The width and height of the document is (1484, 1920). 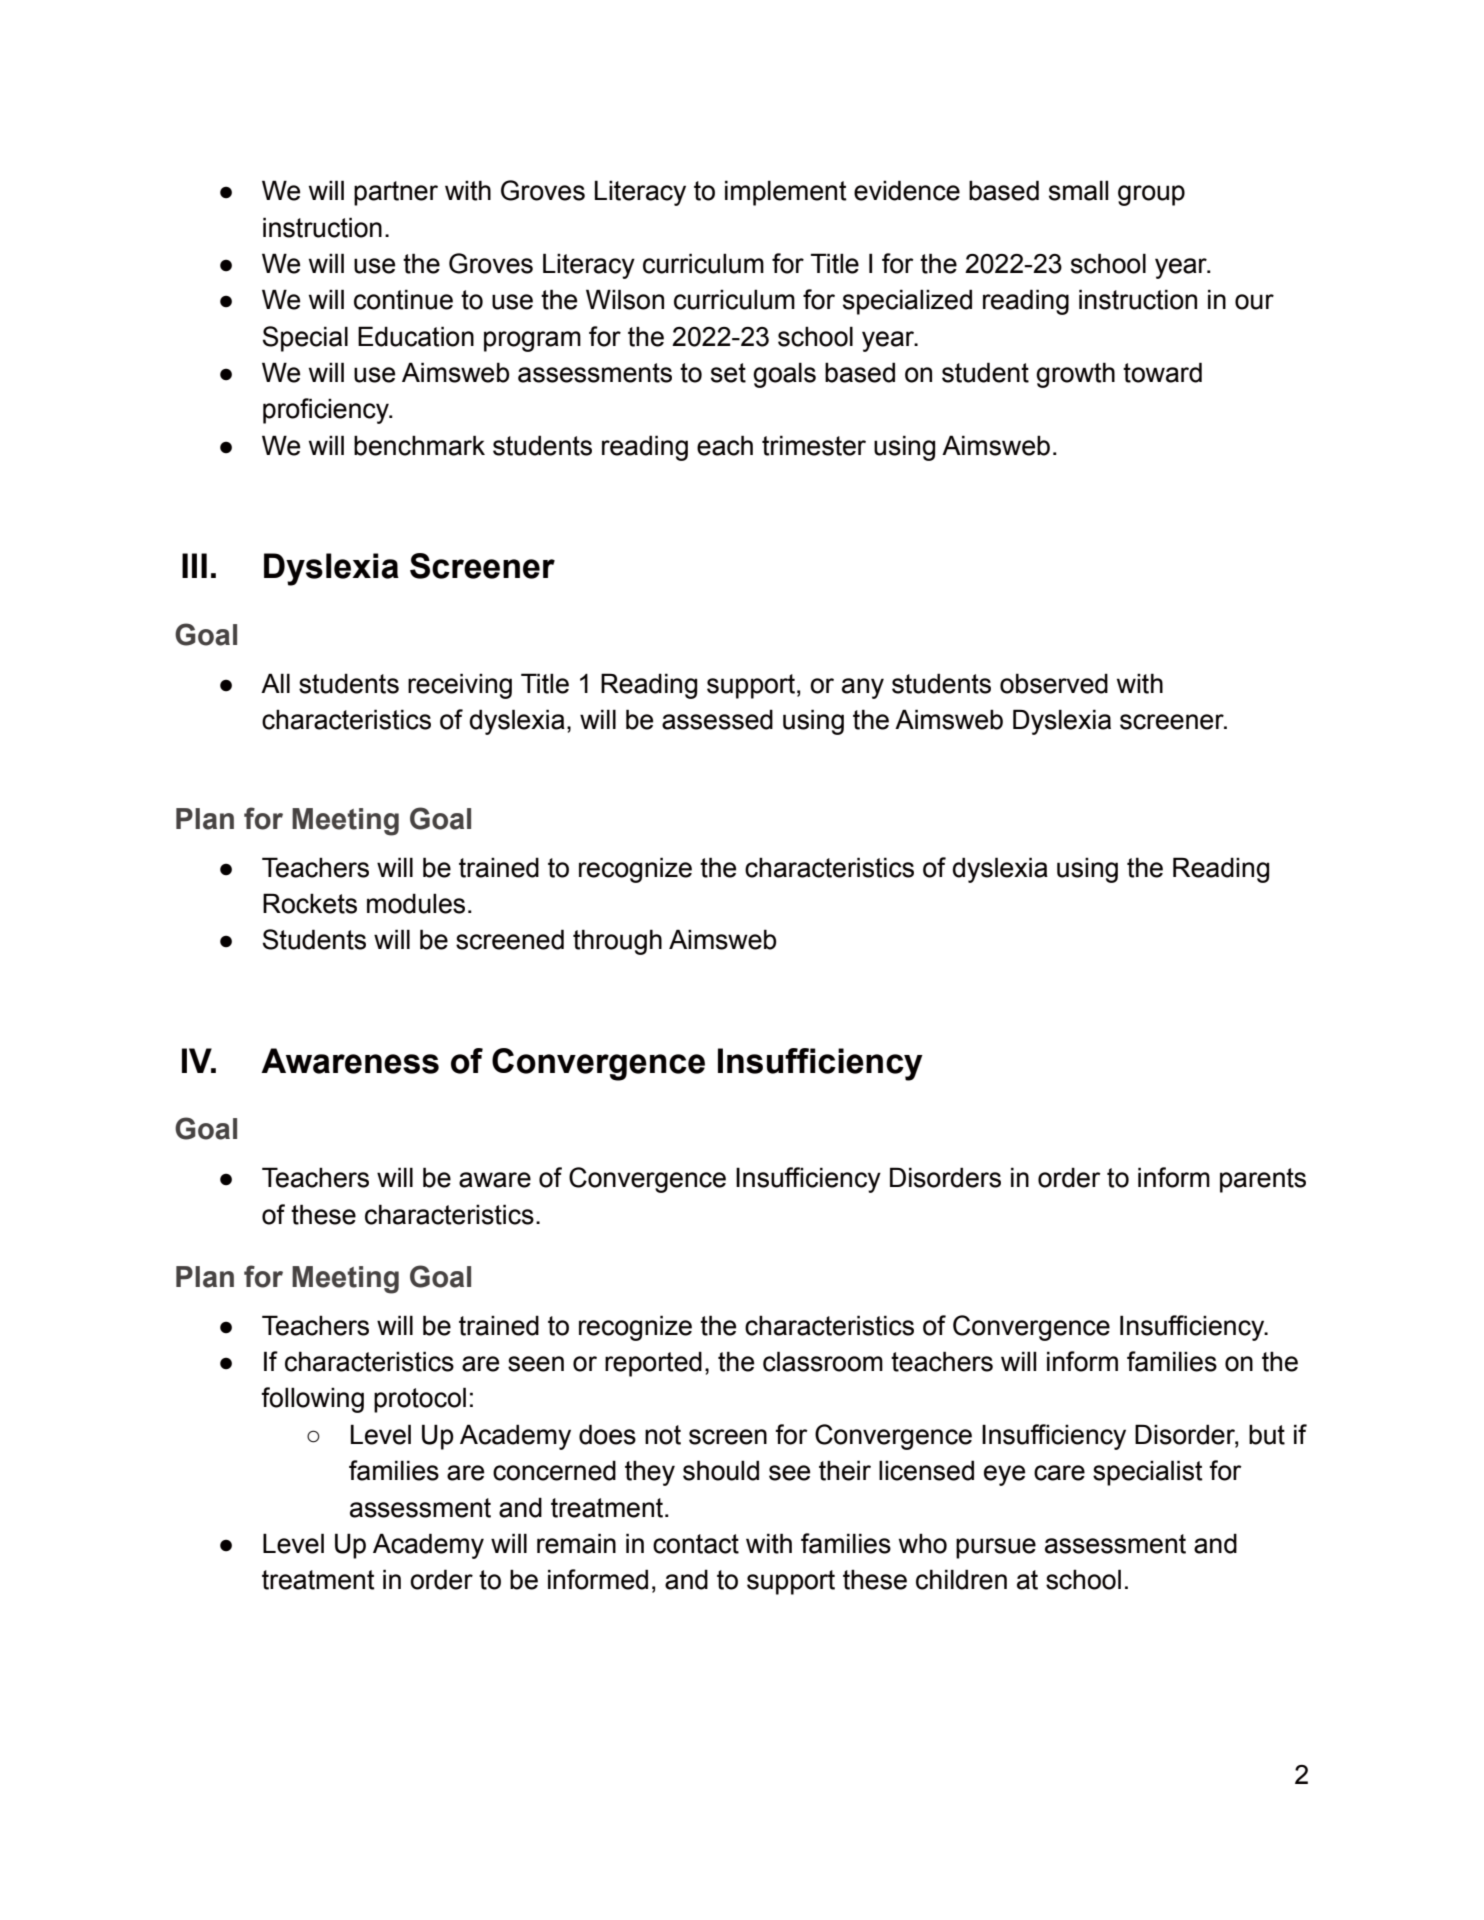 What do you see at coordinates (460, 686) in the document?
I see `receiving` at bounding box center [460, 686].
